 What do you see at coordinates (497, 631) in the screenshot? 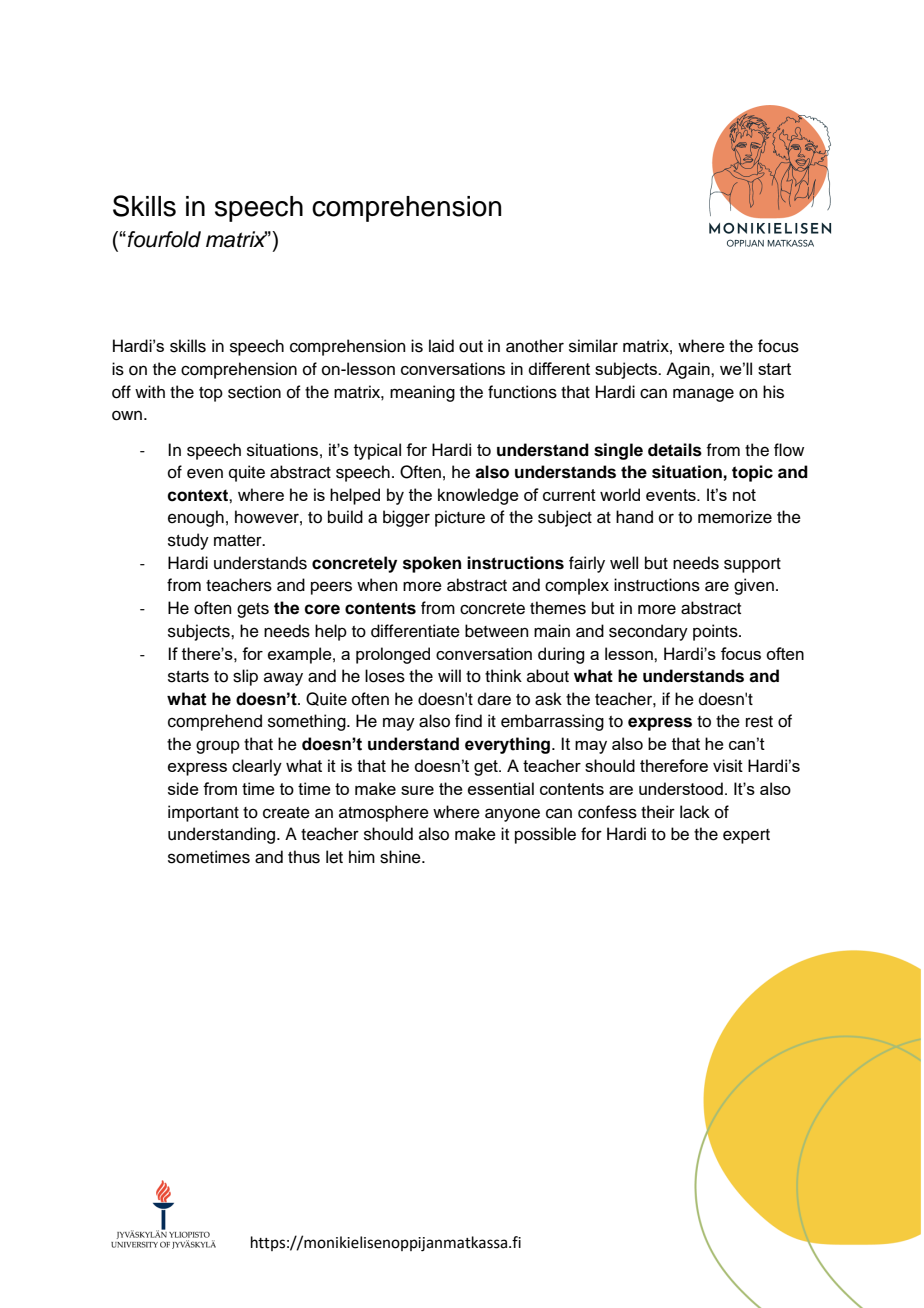
I see `between` at bounding box center [497, 631].
